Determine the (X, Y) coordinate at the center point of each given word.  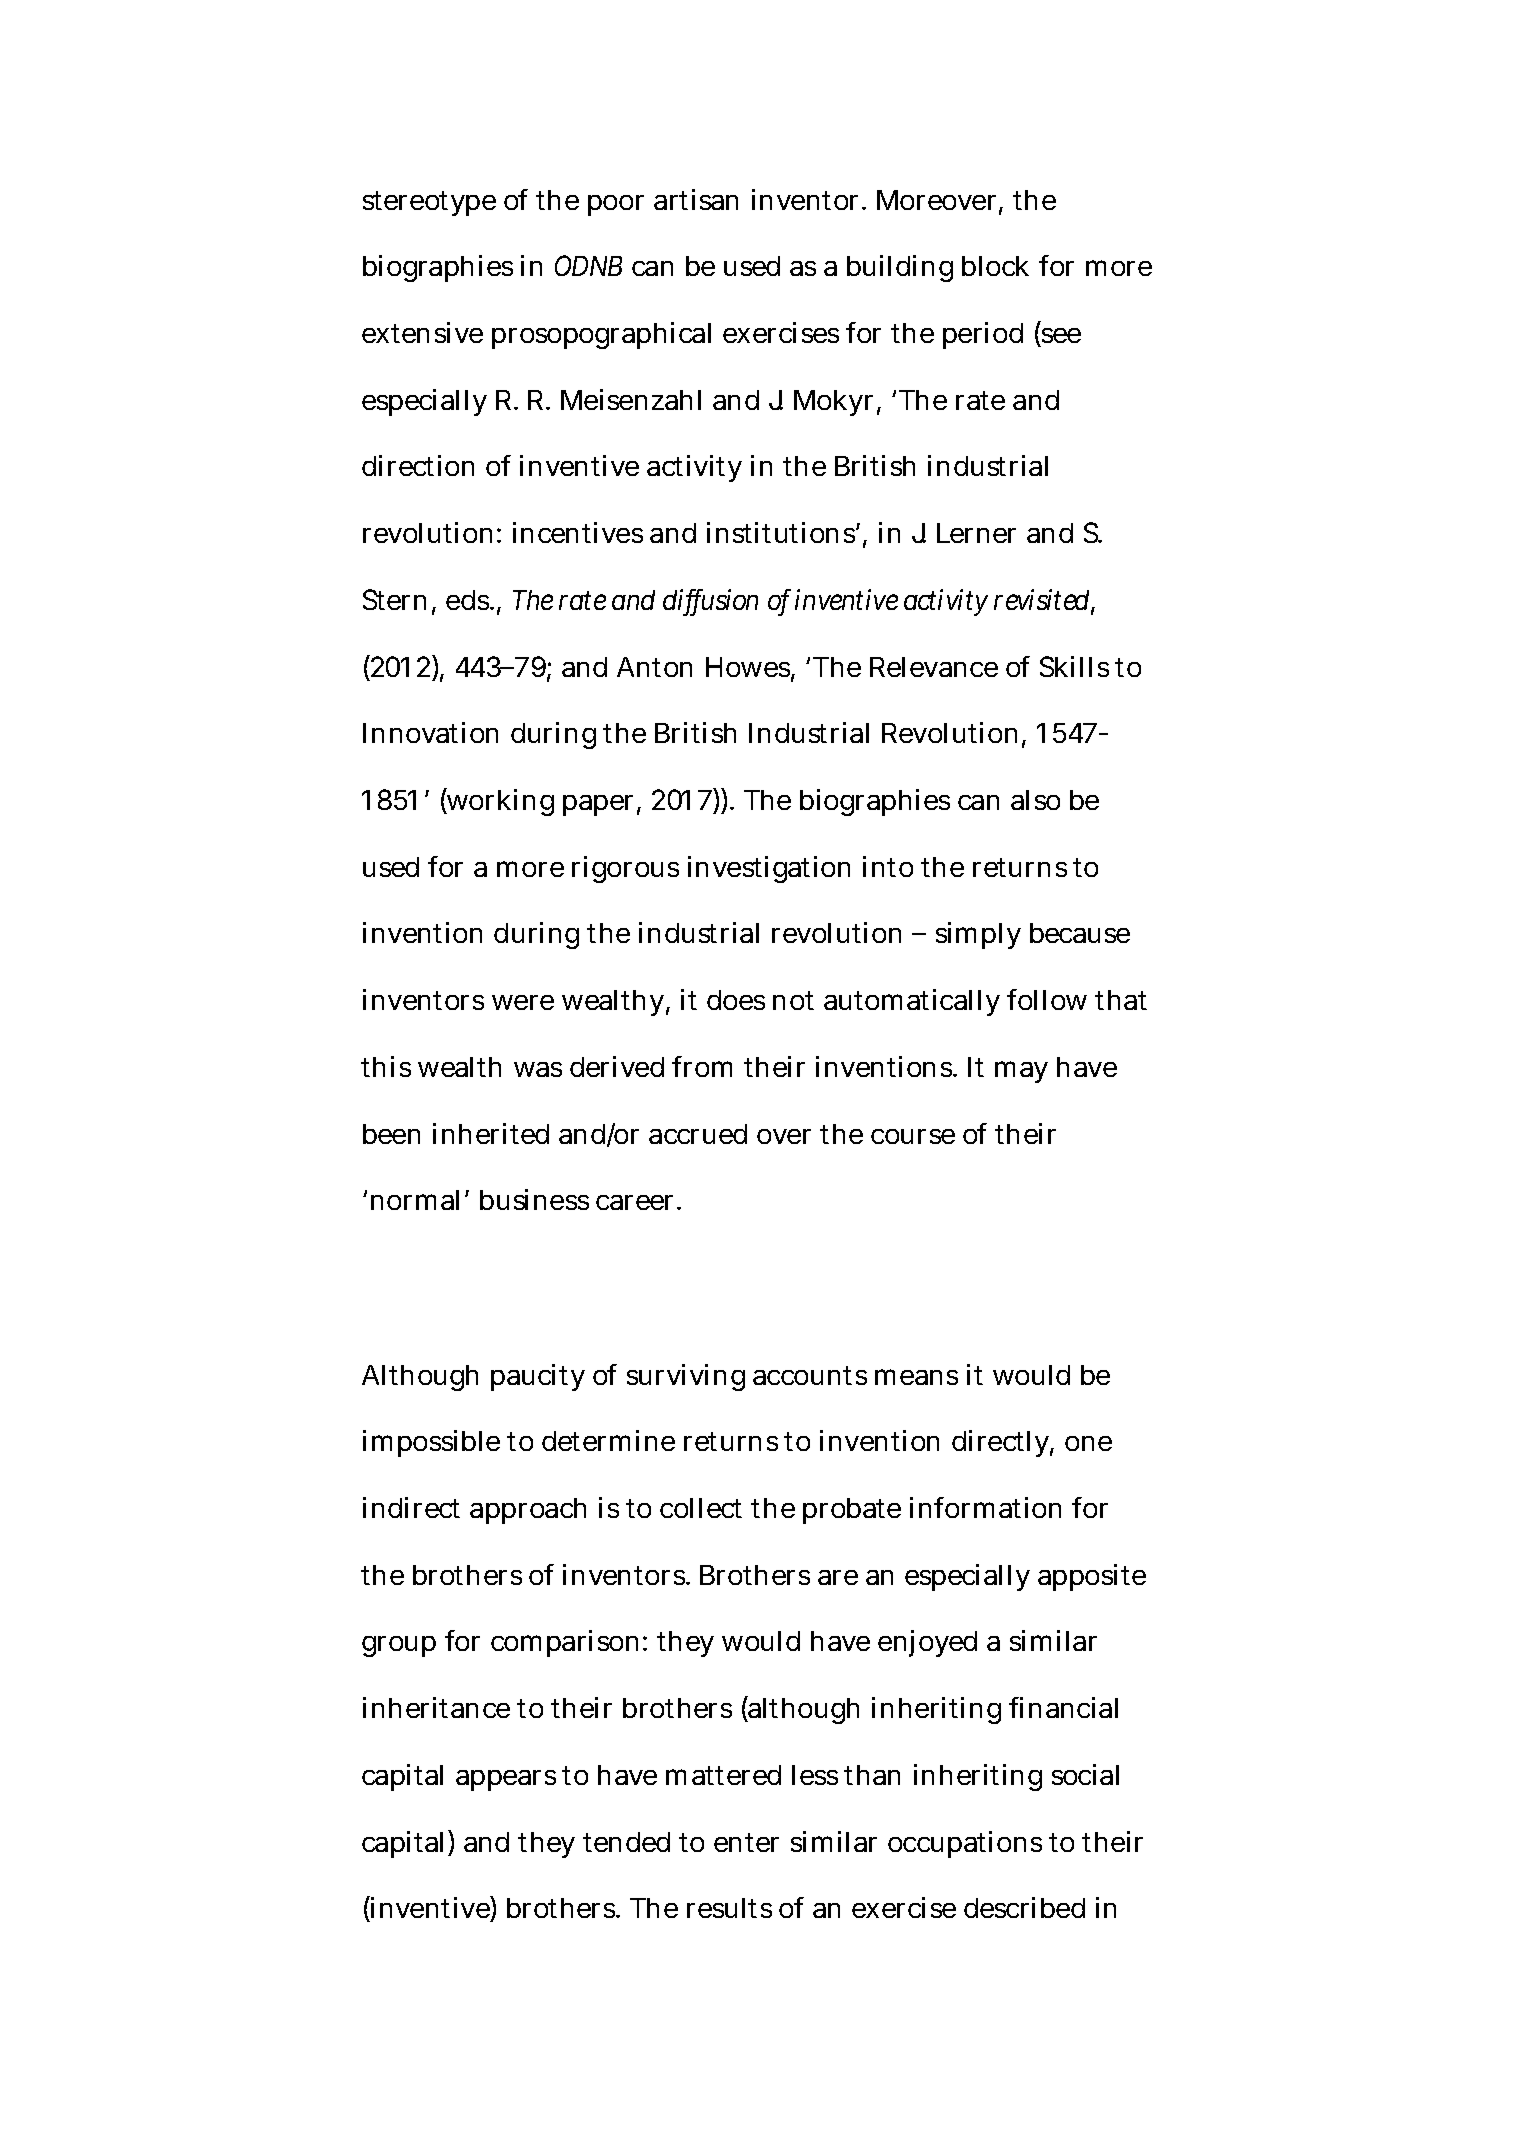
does (736, 1000)
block (995, 266)
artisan (696, 199)
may (1021, 1072)
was (538, 1069)
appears (506, 1780)
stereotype (429, 203)
